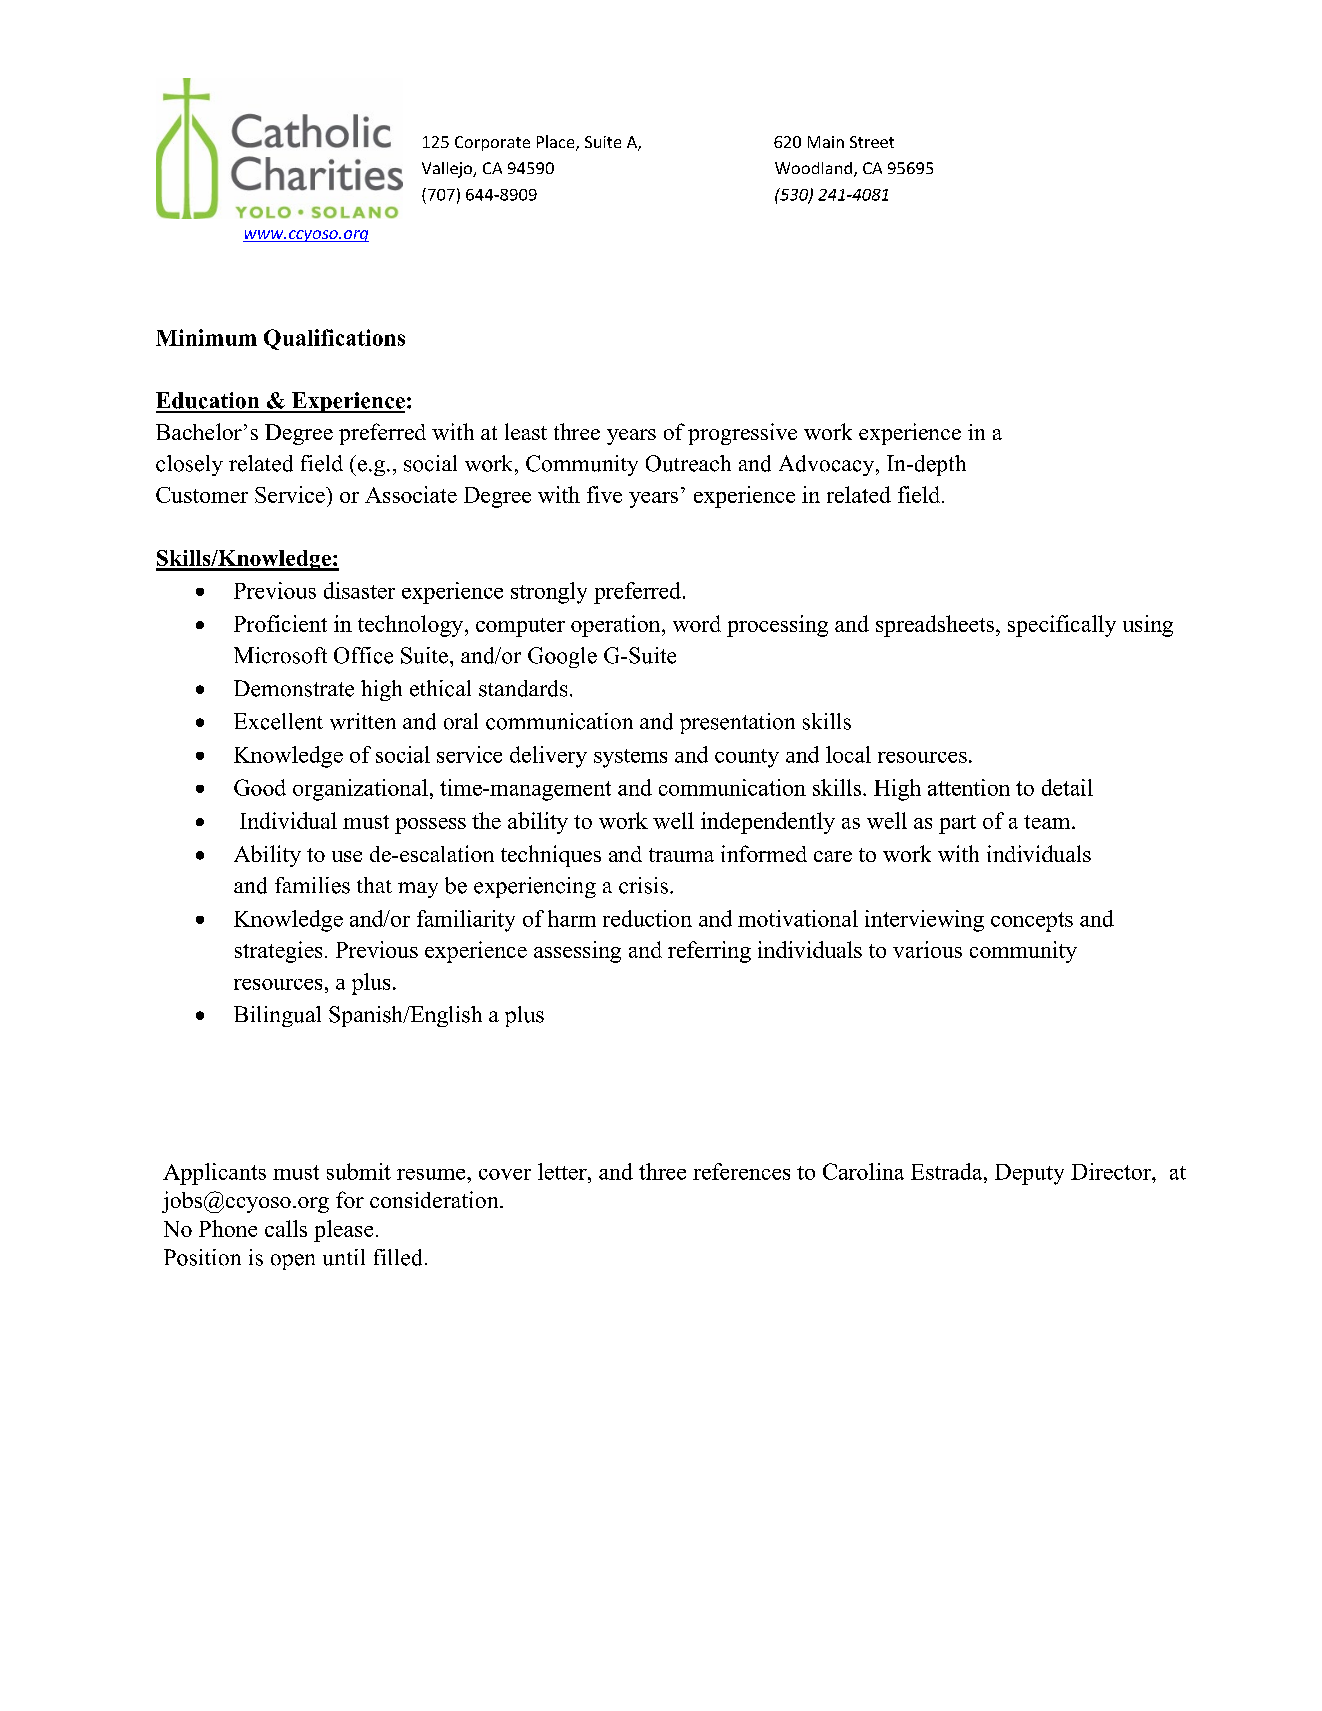 The width and height of the document is (1322, 1711). I want to click on Demonstrate, so click(294, 688).
